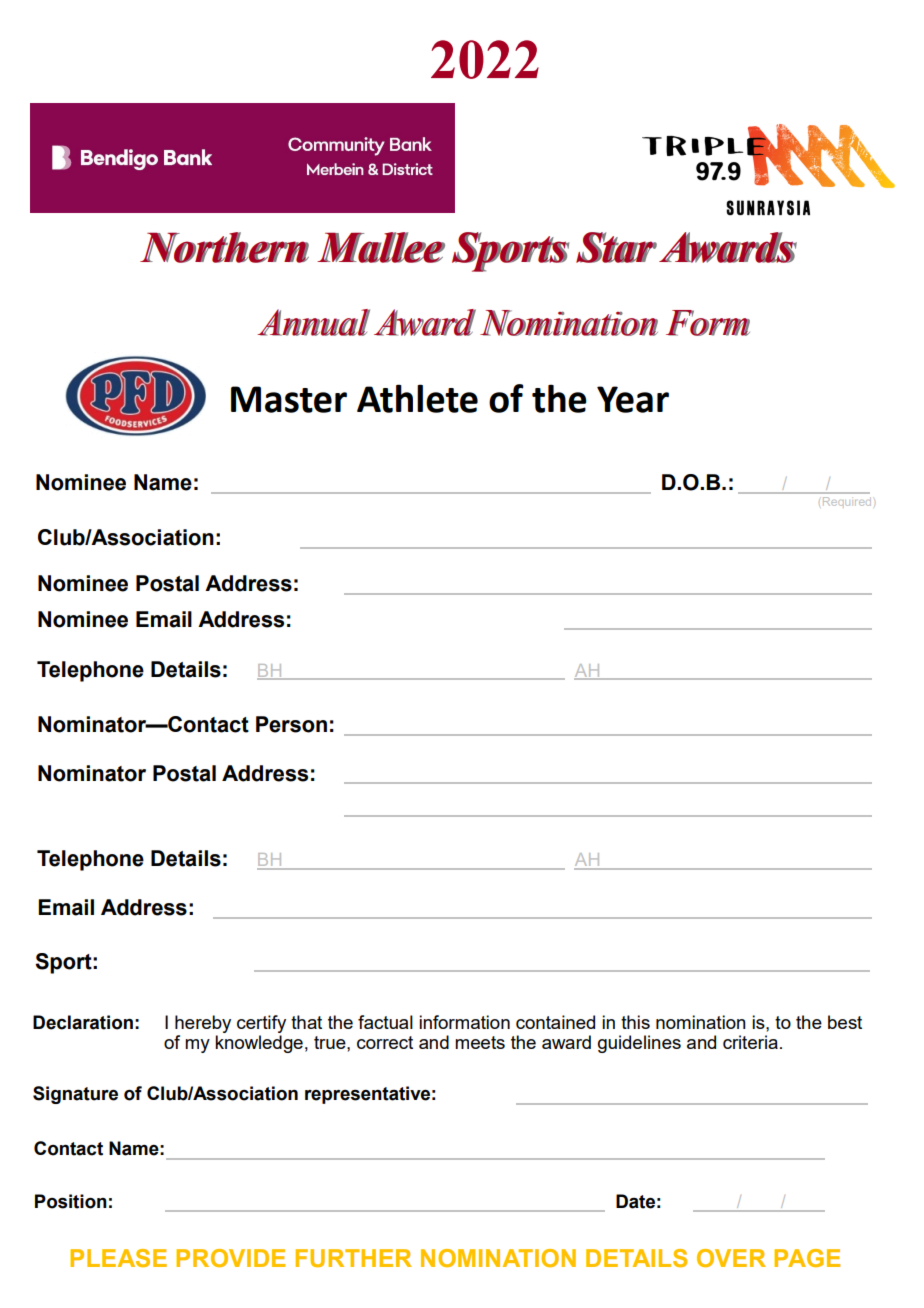  What do you see at coordinates (633, 399) in the image?
I see `Year` at bounding box center [633, 399].
